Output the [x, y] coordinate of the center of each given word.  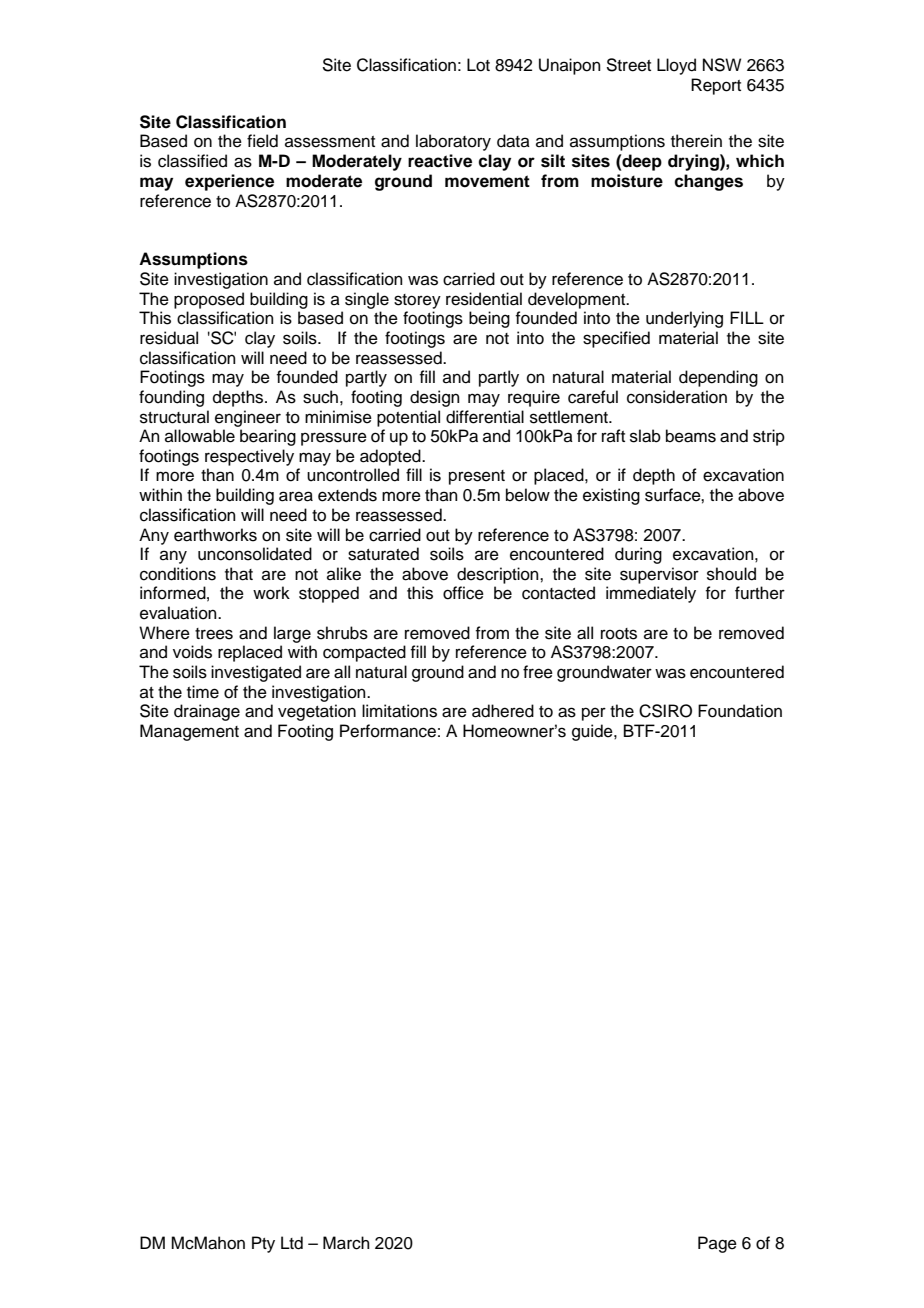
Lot [478, 65]
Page [717, 1244]
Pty [263, 1244]
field [262, 141]
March [346, 1243]
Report [716, 86]
